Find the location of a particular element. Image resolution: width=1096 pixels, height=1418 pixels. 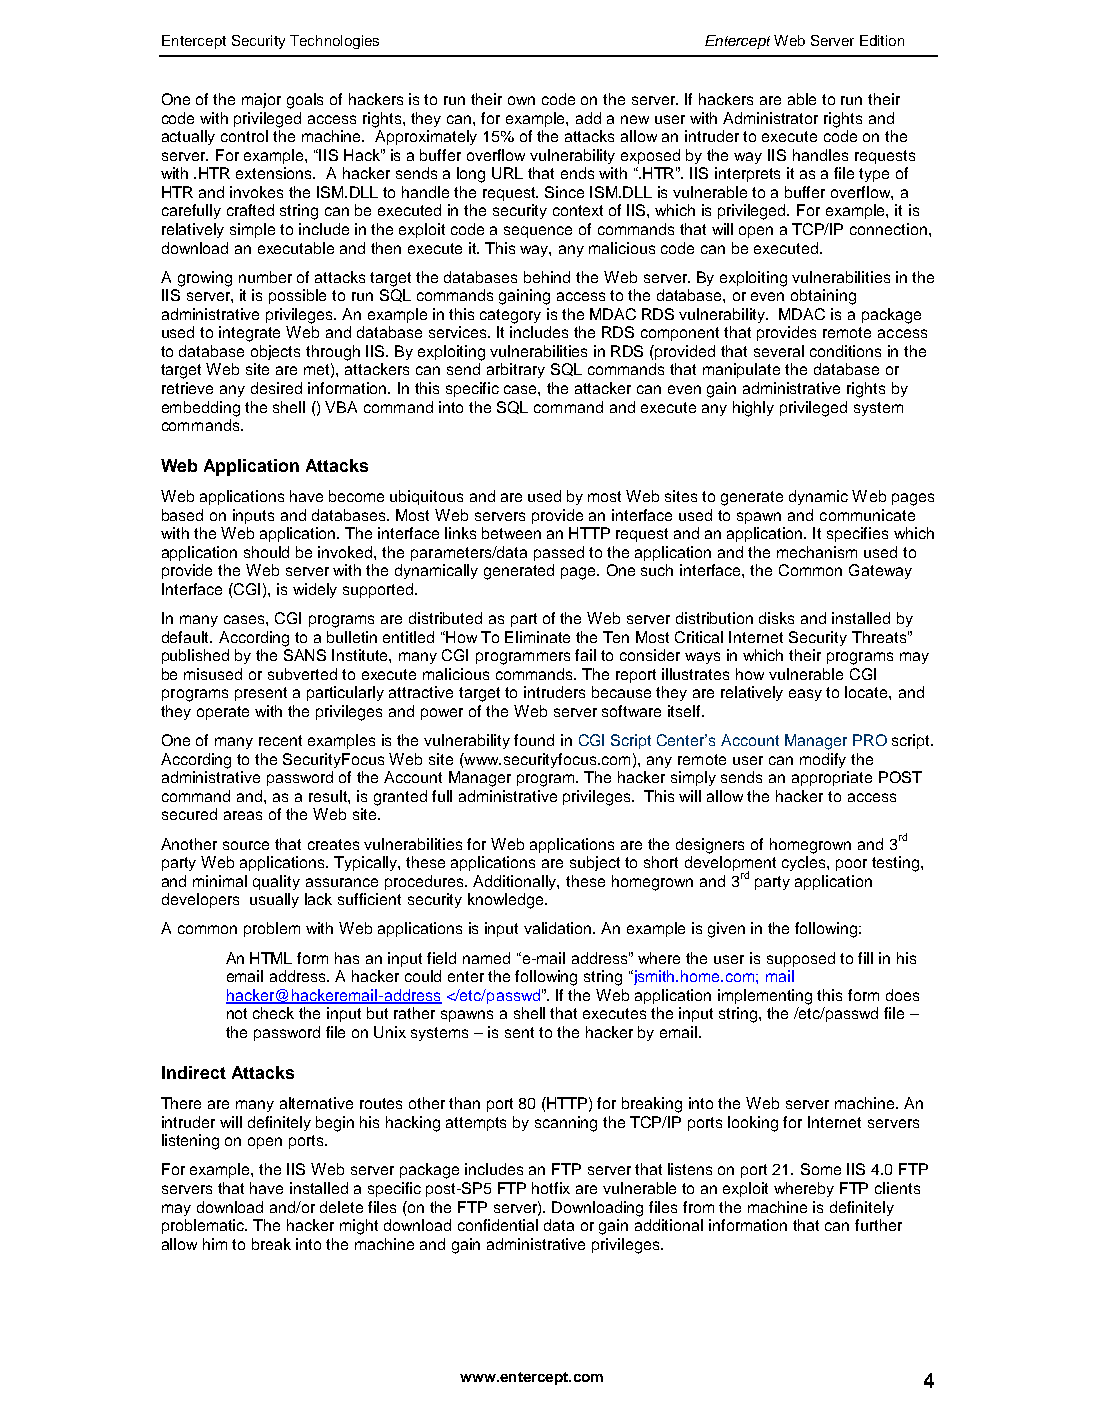

fail is located at coordinates (585, 655).
